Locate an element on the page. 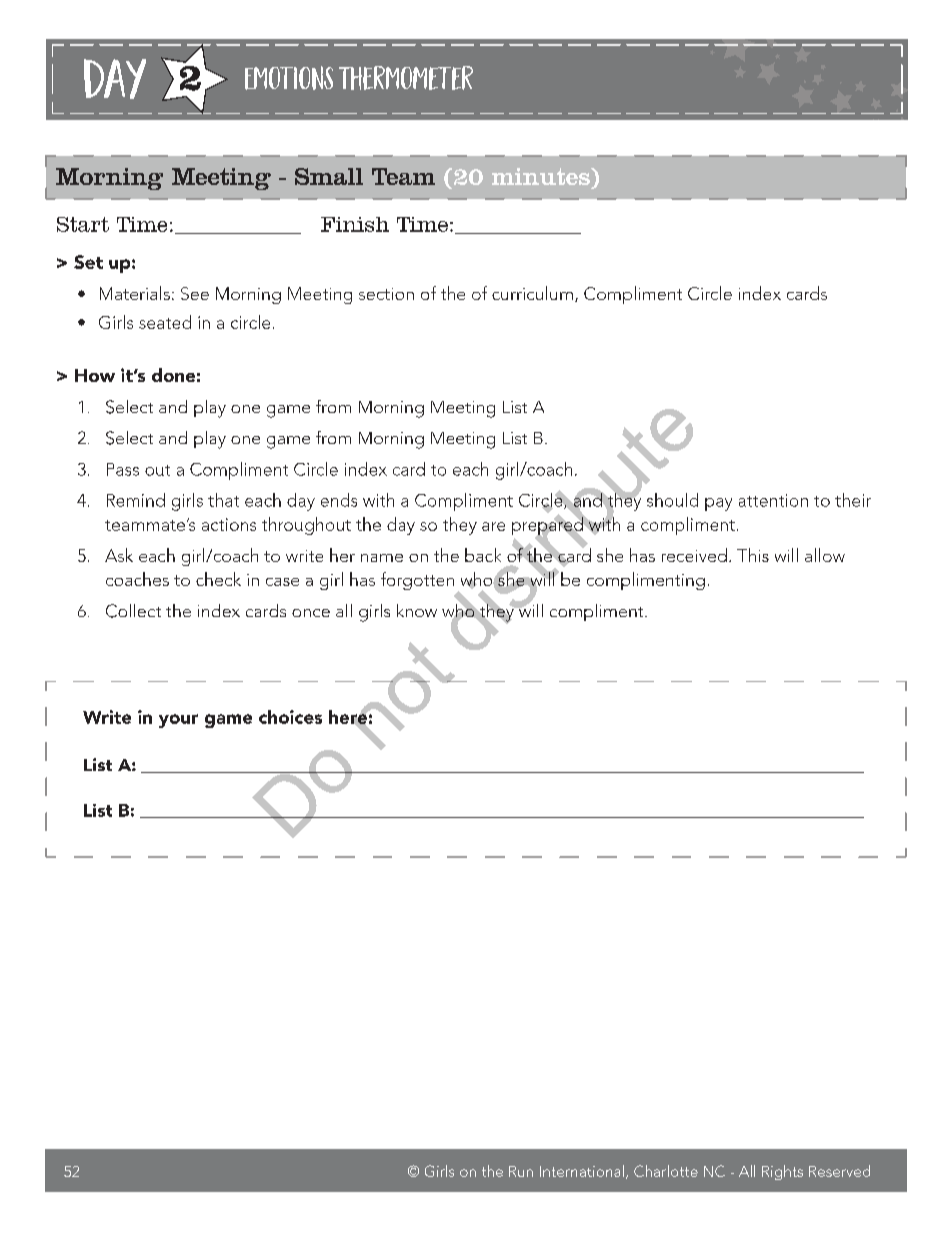 The width and height of the page is (952, 1233). curriculum is located at coordinates (532, 293).
